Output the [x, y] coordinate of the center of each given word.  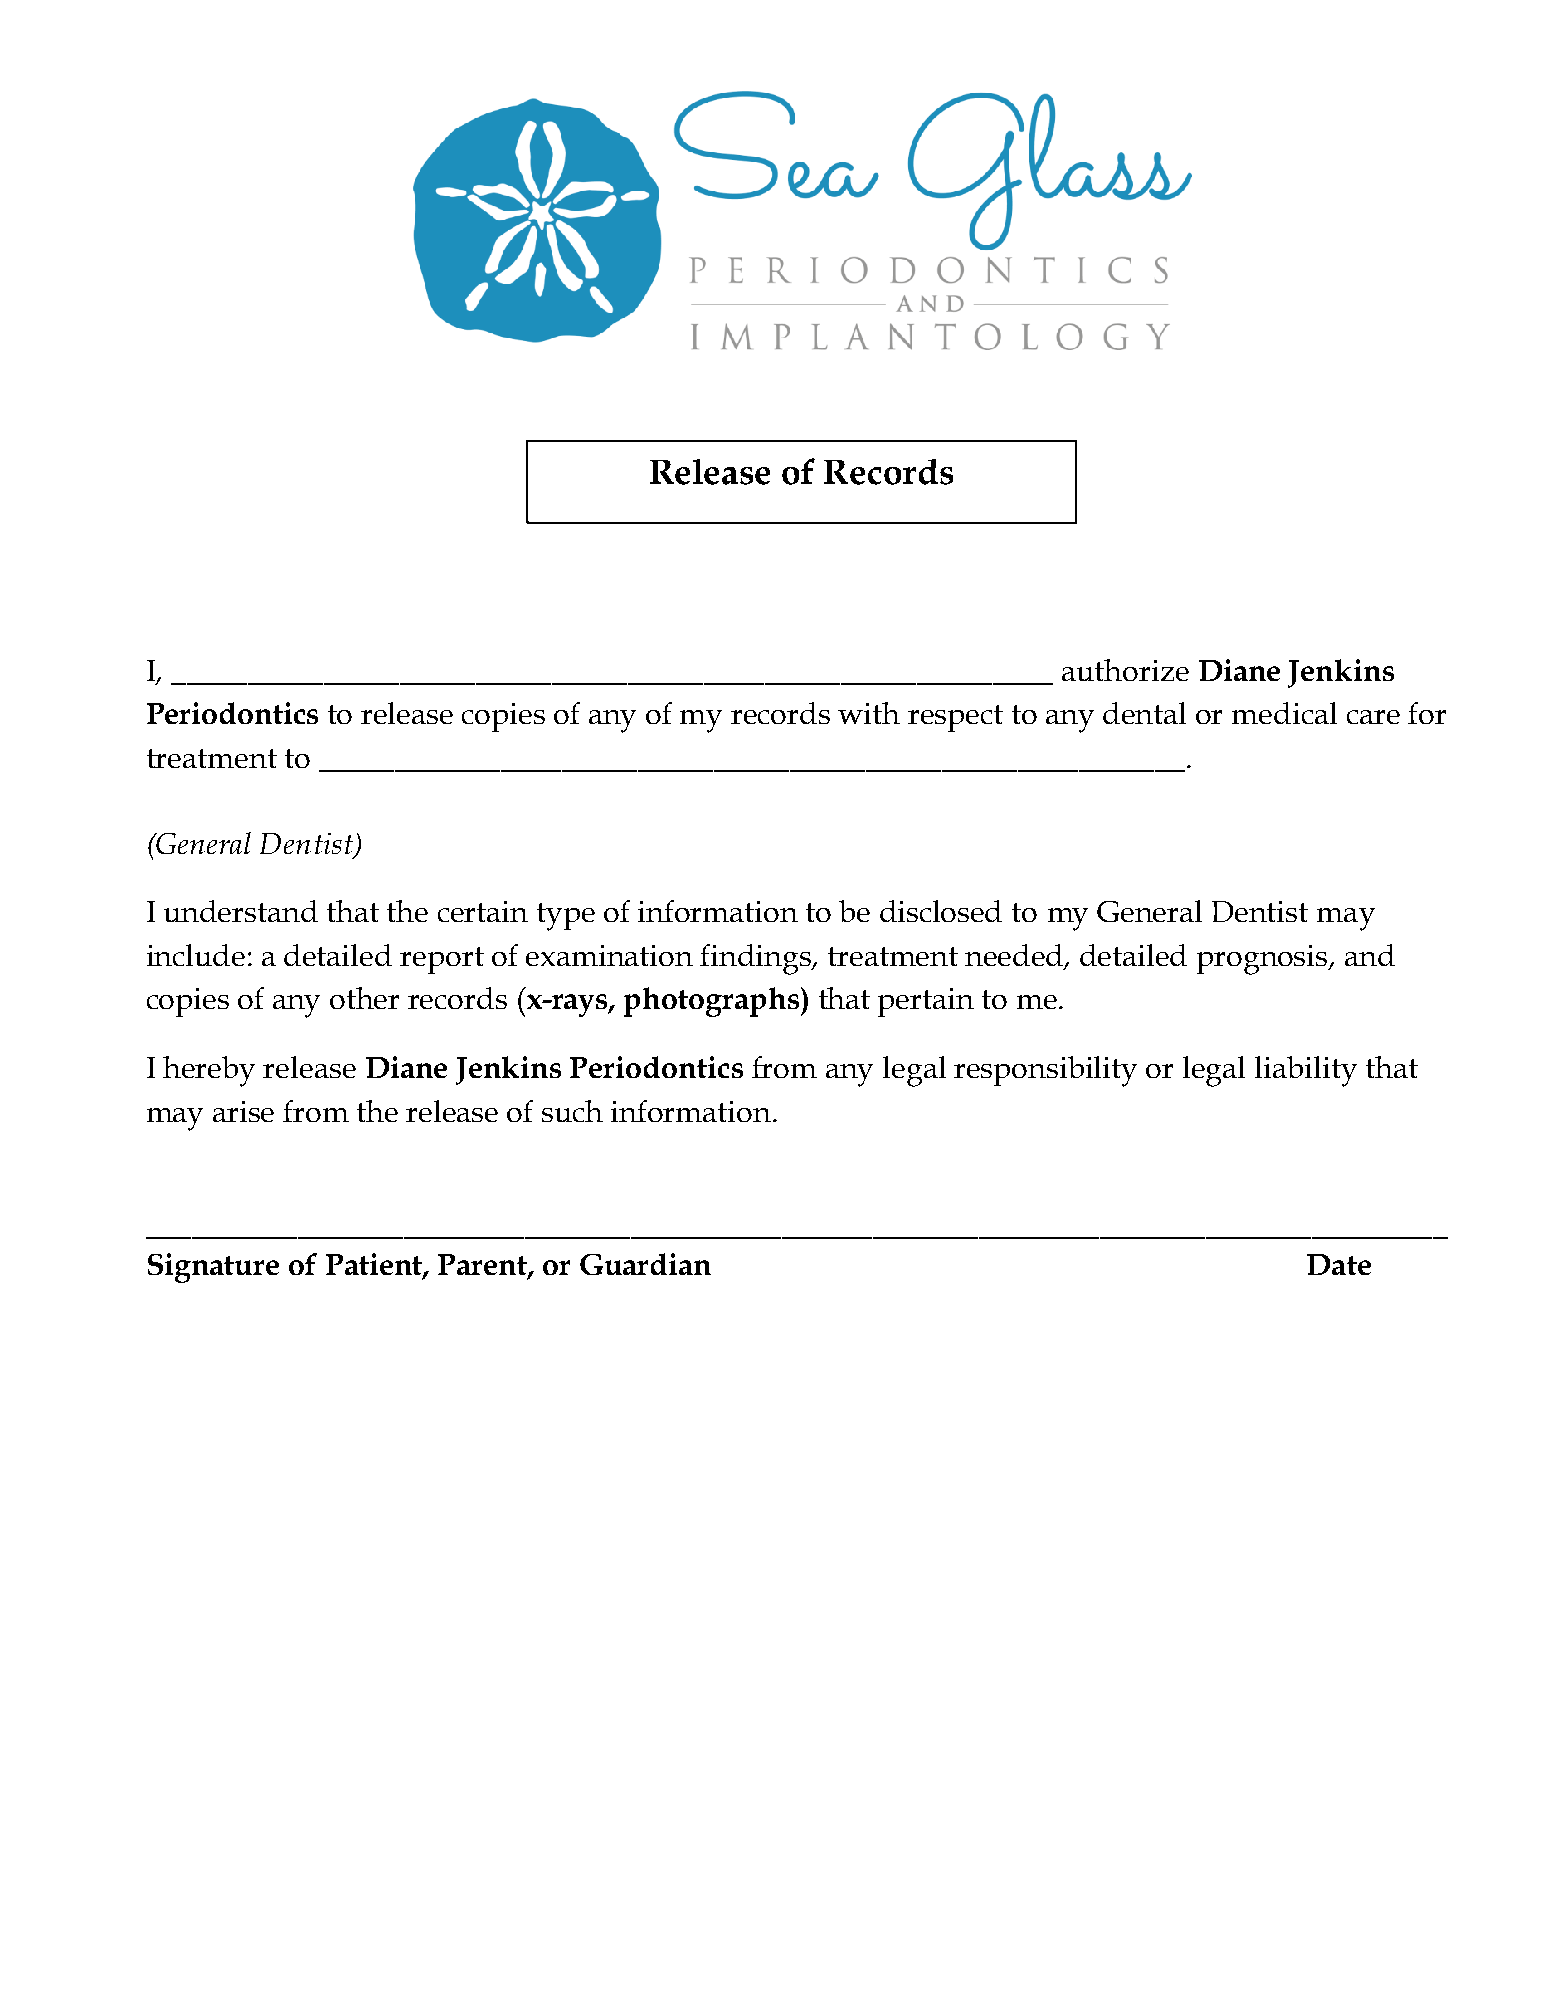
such [572, 1111]
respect [955, 718]
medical [1284, 713]
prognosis [1263, 960]
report [442, 960]
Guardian [645, 1264]
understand [241, 911]
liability [1306, 1071]
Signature [213, 1268]
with [869, 713]
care [1373, 717]
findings [757, 959]
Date [1339, 1264]
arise [243, 1111]
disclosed [941, 911]
